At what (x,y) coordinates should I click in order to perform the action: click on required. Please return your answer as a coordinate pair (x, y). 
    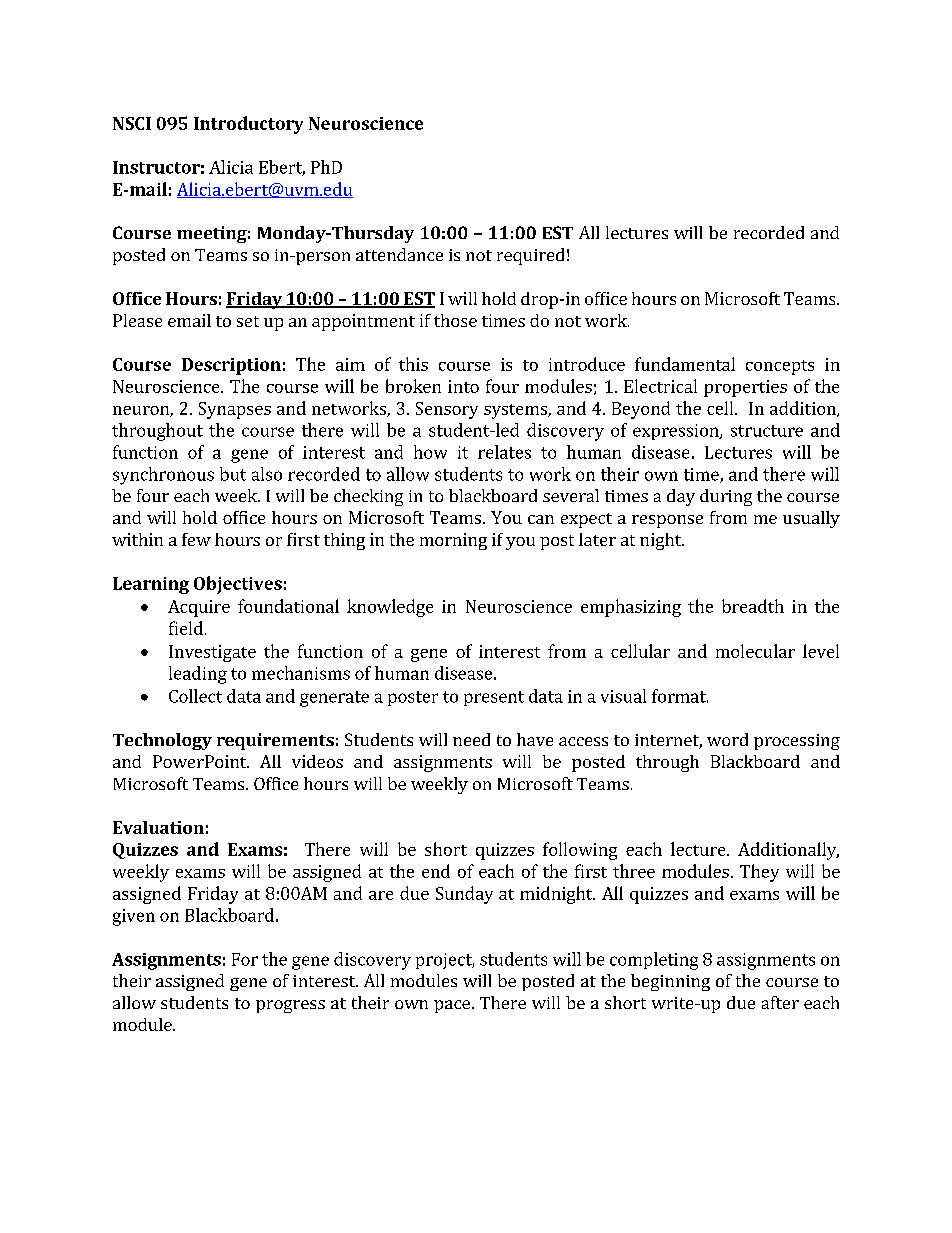
    Looking at the image, I should click on (530, 256).
